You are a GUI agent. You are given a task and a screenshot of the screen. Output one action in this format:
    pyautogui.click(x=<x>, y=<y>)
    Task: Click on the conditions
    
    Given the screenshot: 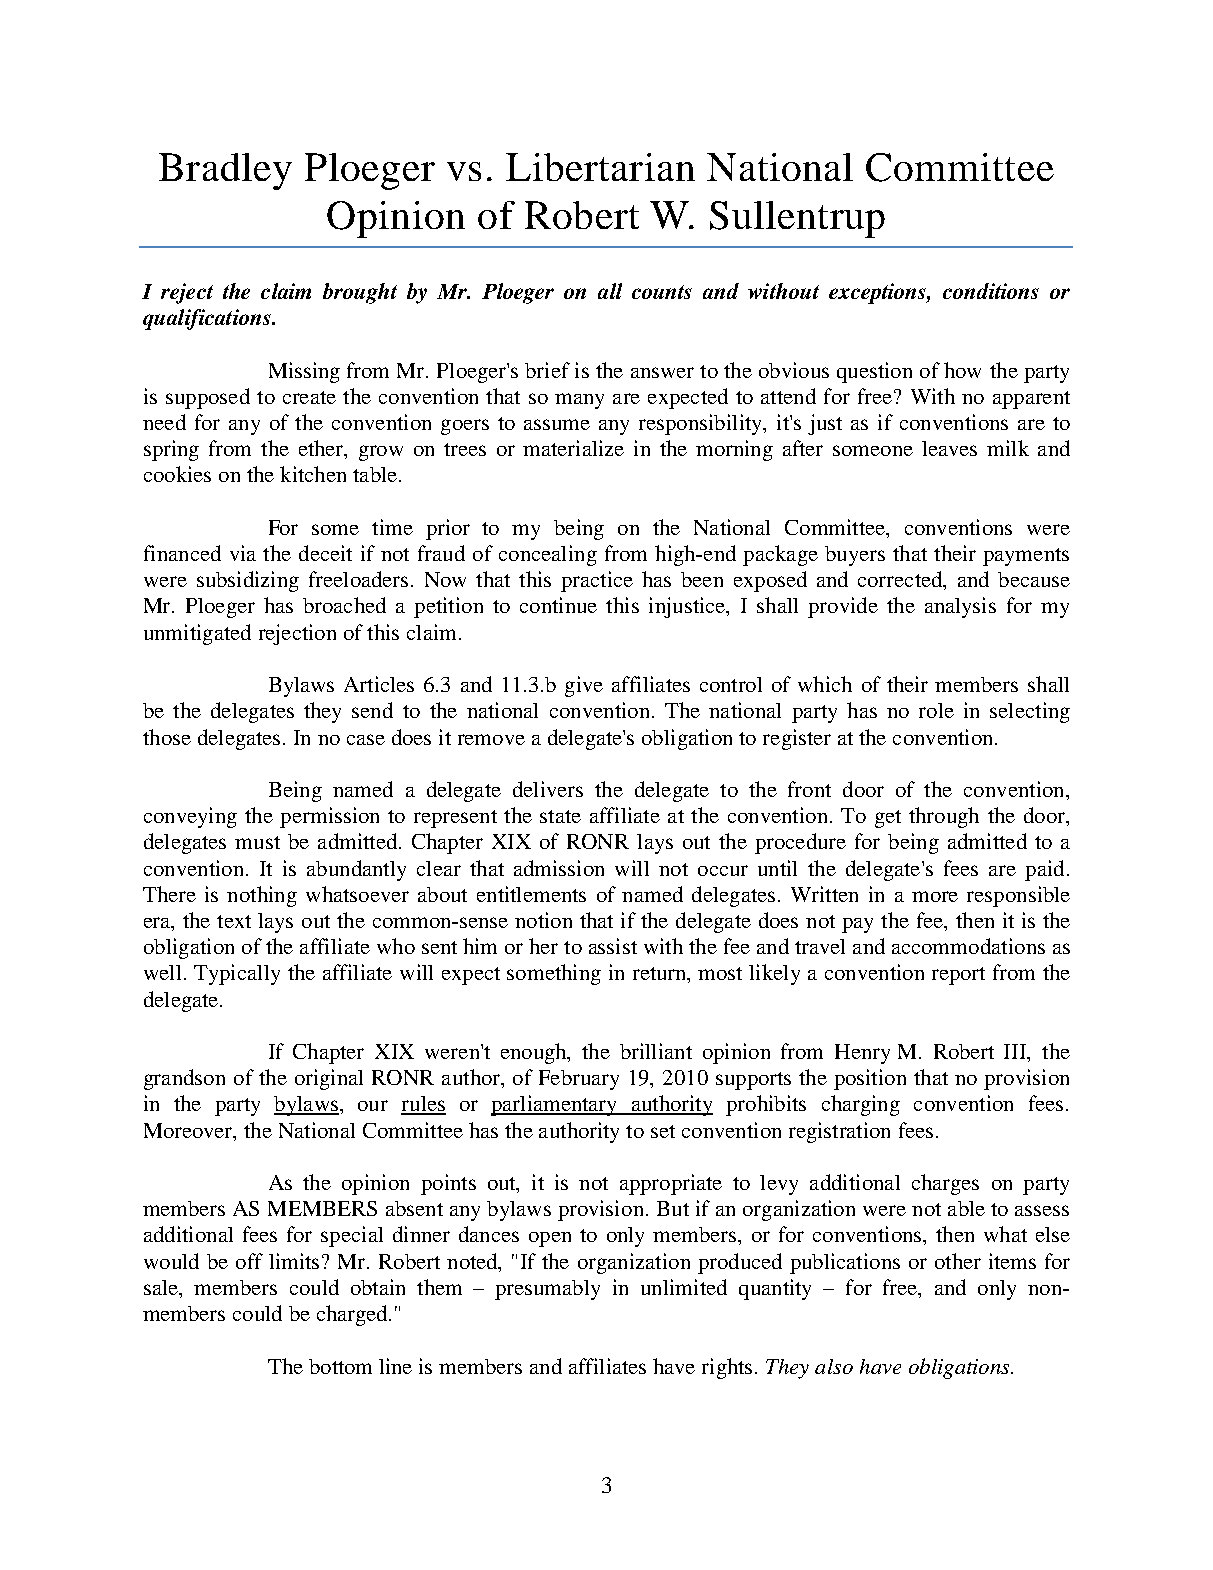 What is the action you would take?
    pyautogui.click(x=991, y=291)
